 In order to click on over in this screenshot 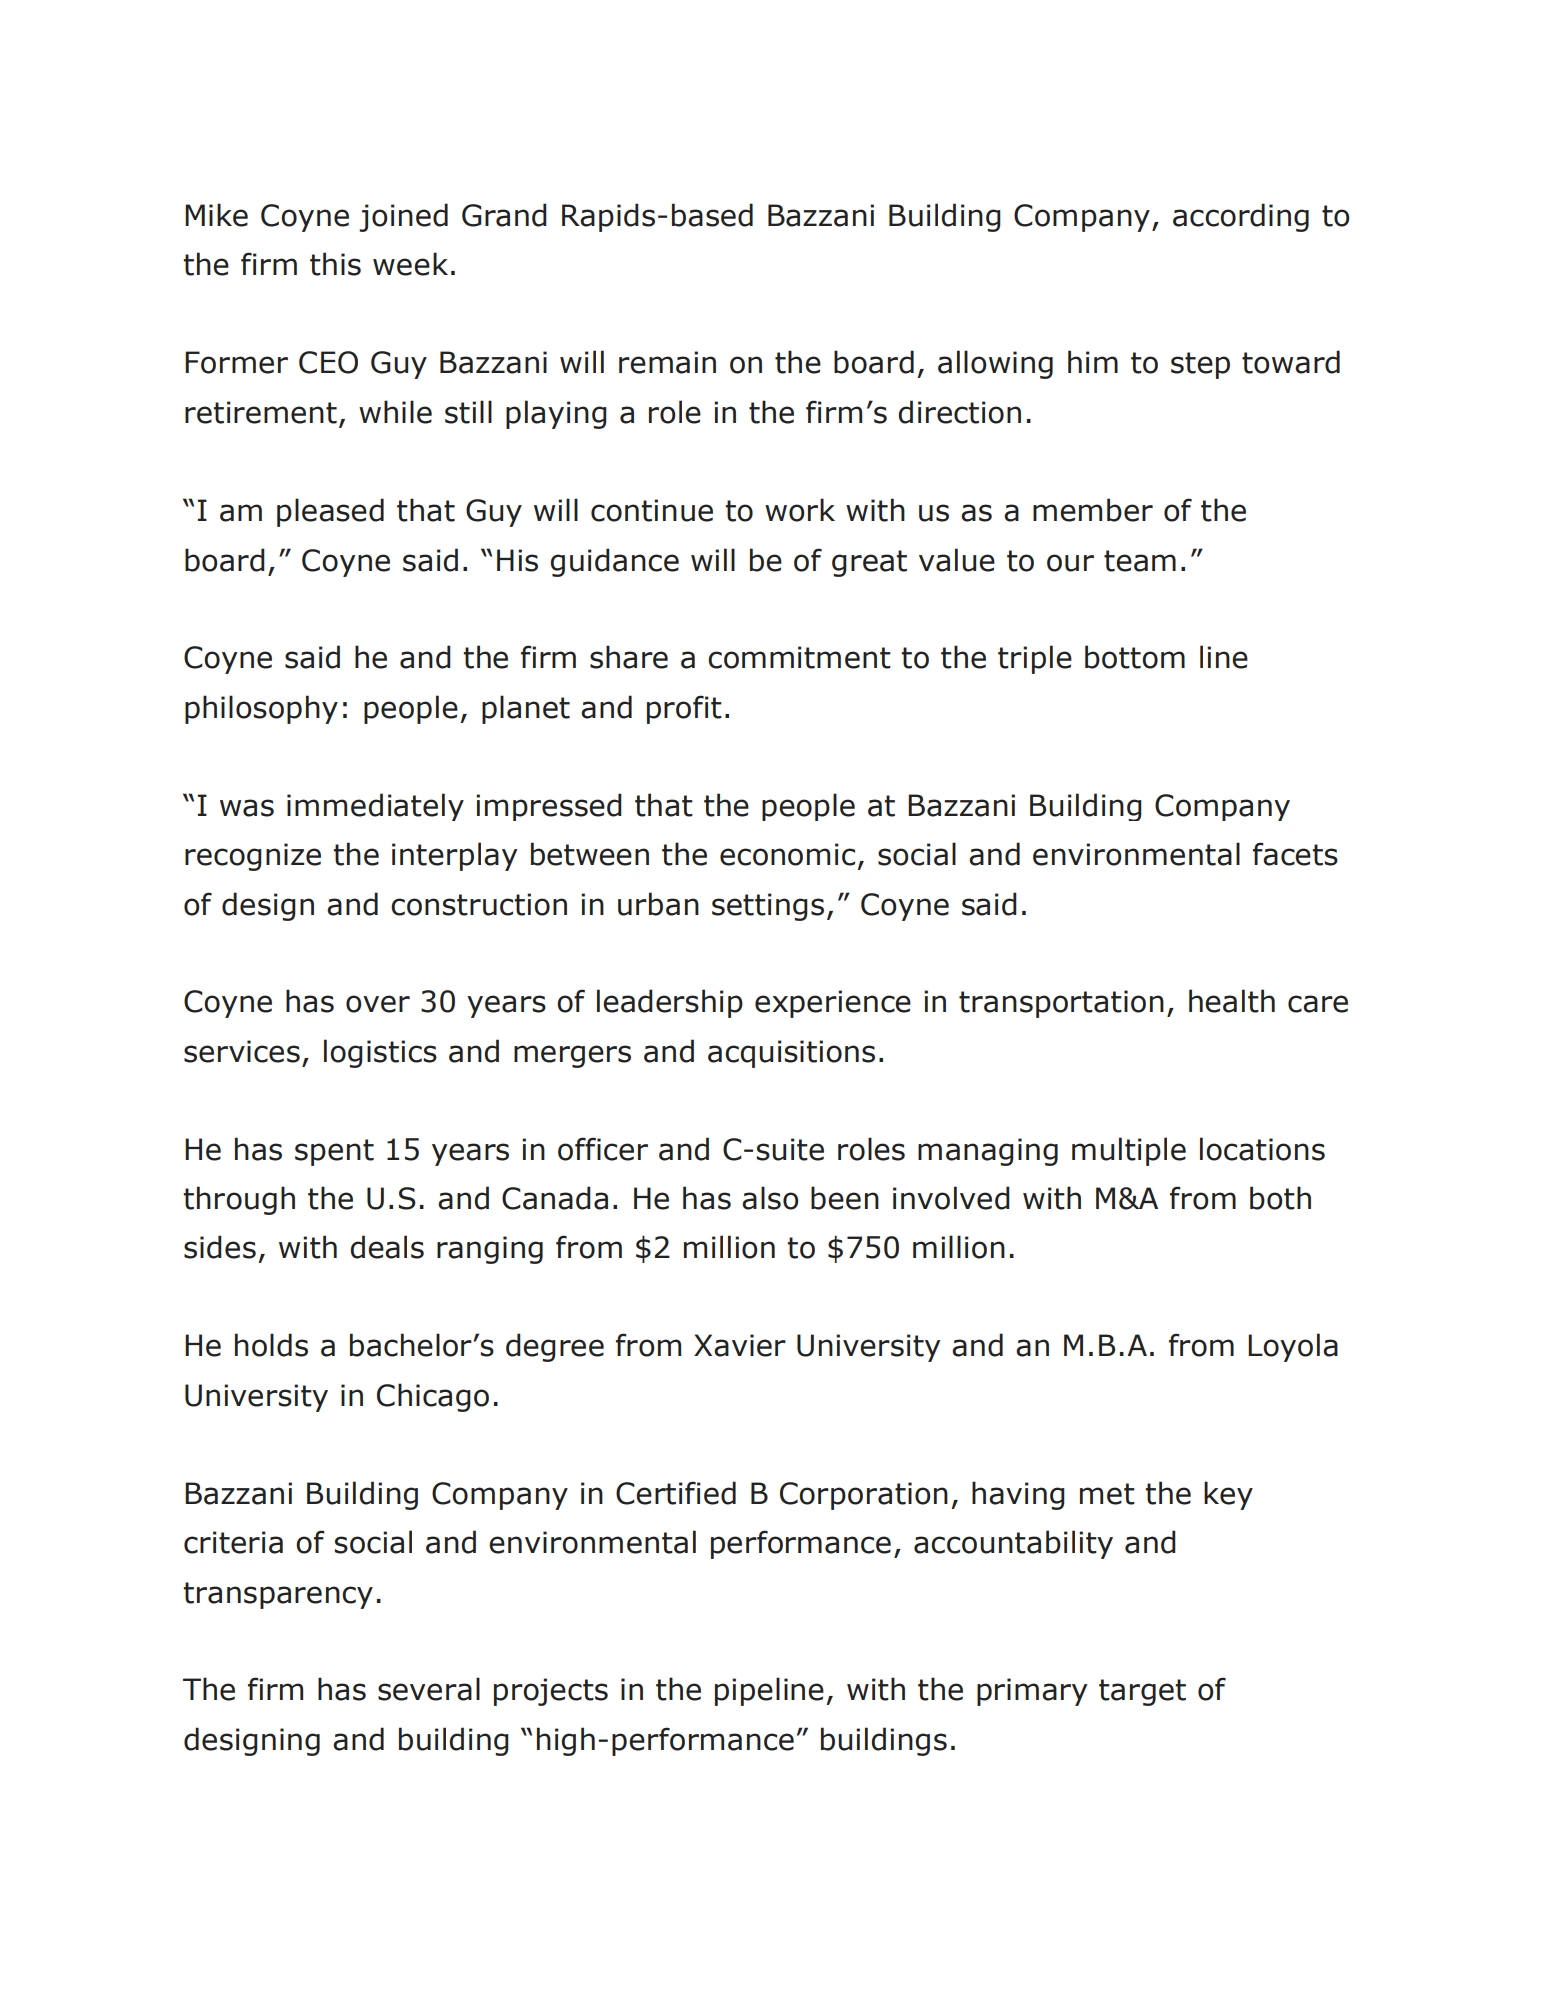, I will do `click(378, 1004)`.
